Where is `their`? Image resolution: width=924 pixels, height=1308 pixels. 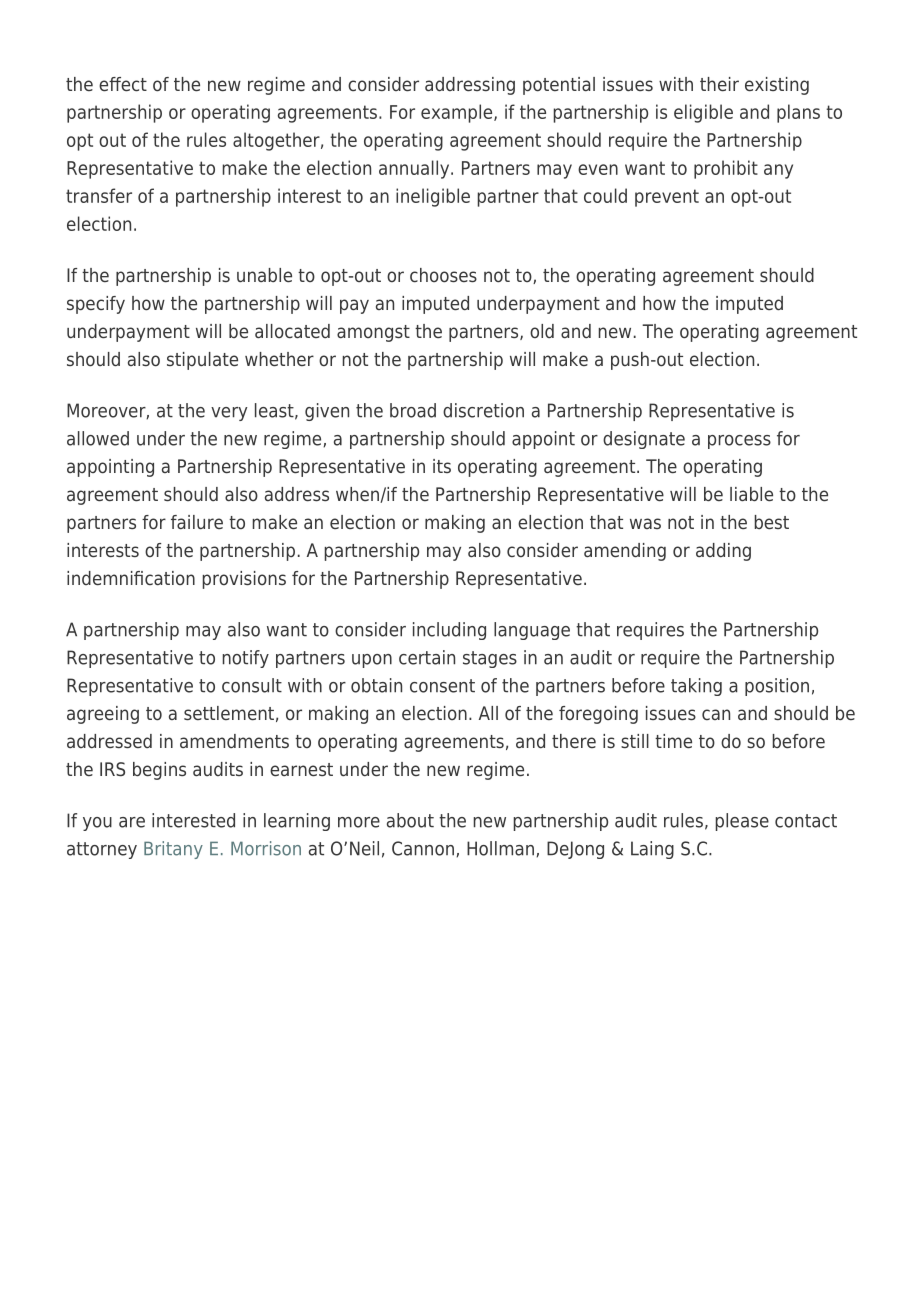
their is located at coordinates (719, 84).
